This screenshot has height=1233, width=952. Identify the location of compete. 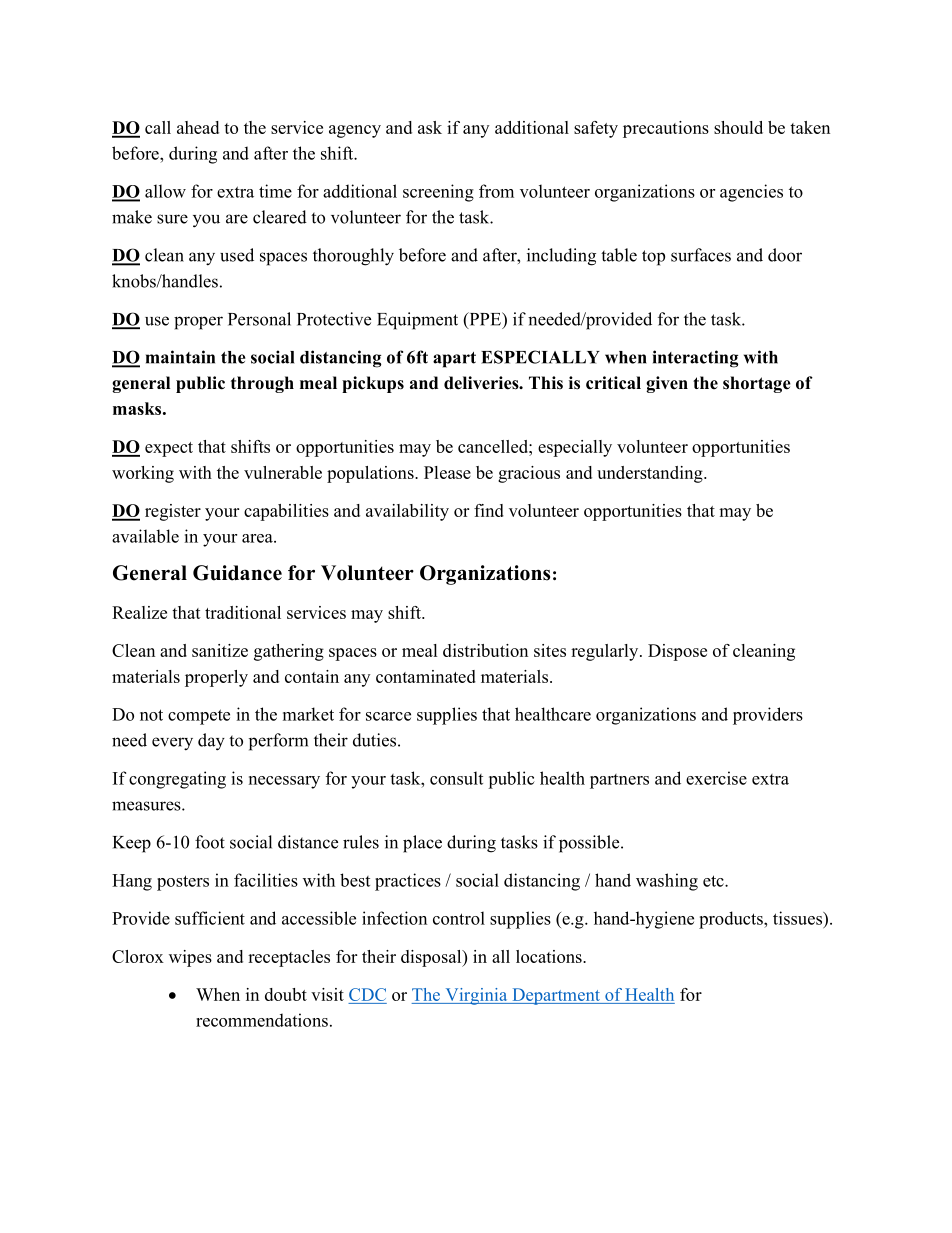
(199, 717).
